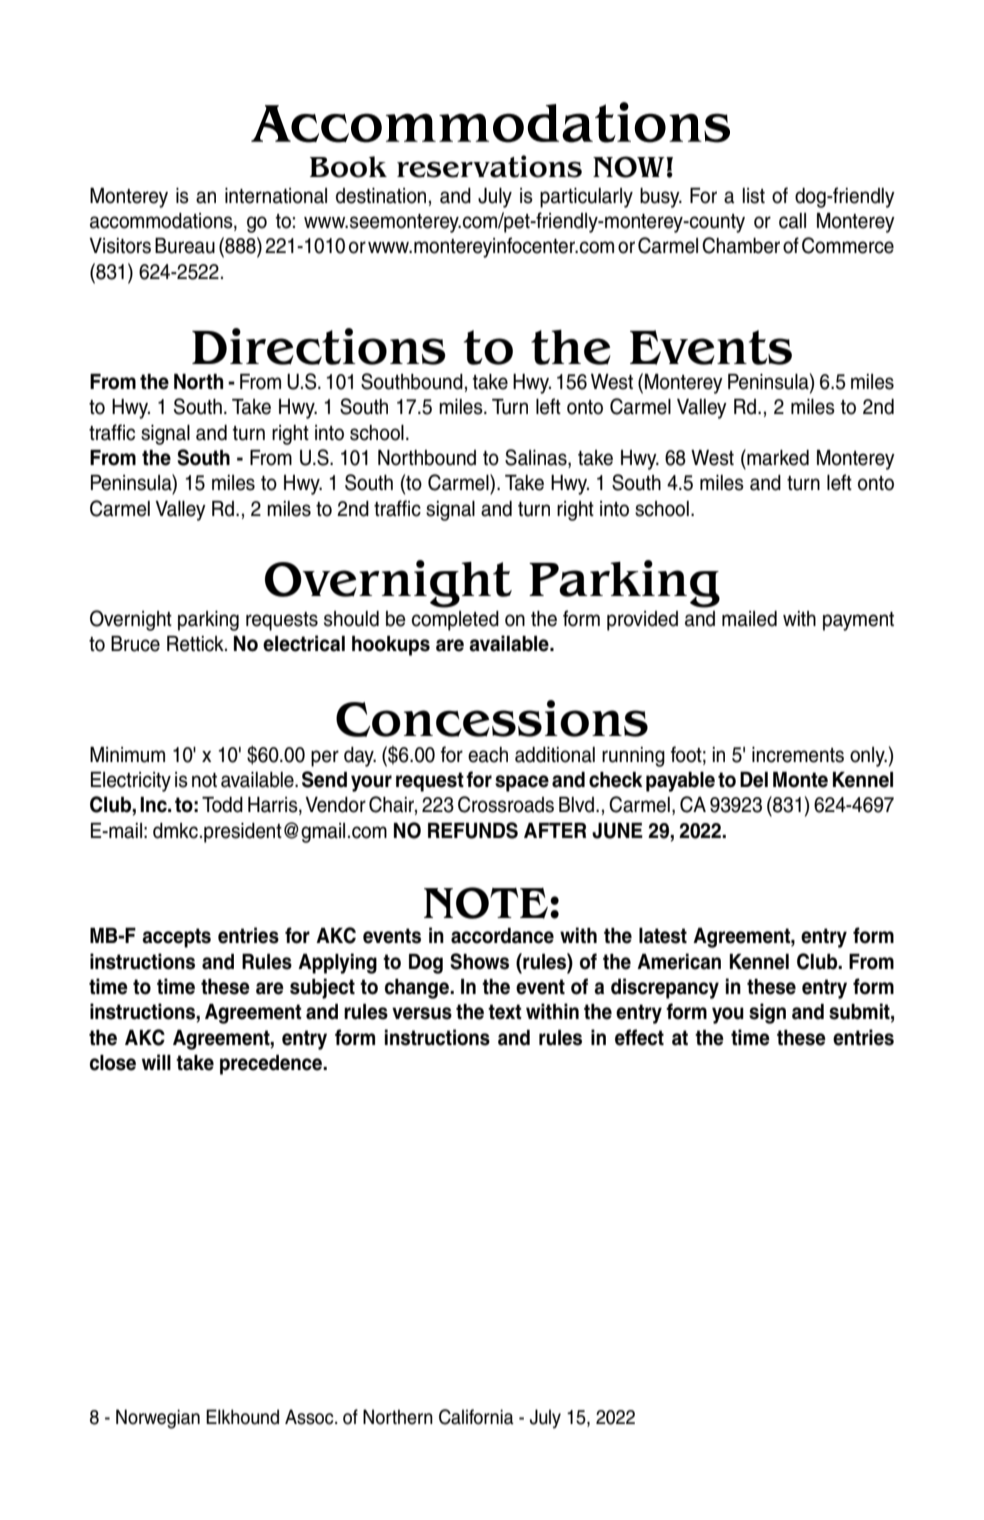 The height and width of the page is (1520, 984). I want to click on Del, so click(754, 780).
